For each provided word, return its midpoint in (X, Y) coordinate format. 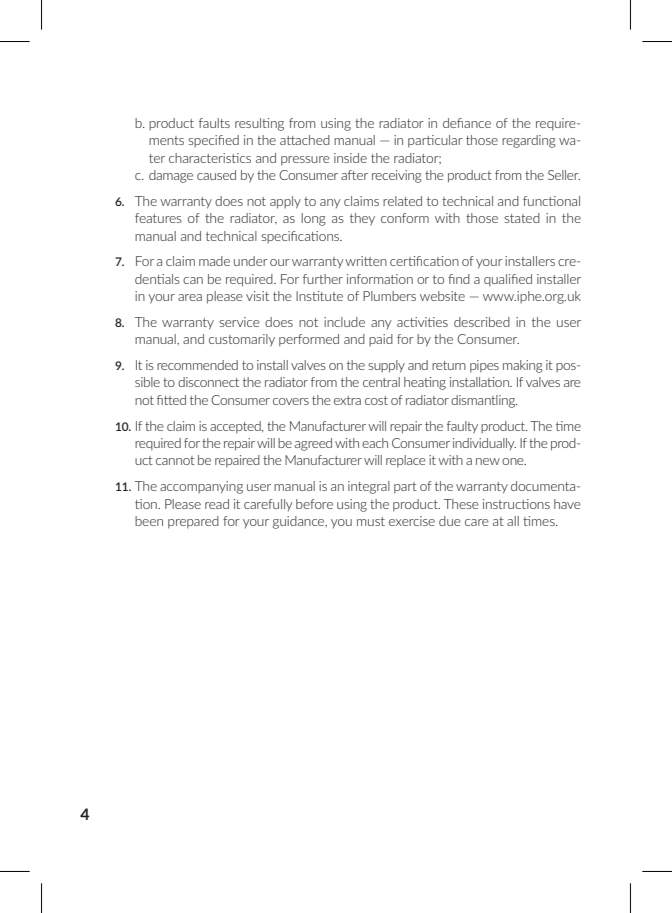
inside (350, 158)
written (366, 261)
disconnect (208, 382)
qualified (508, 280)
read (217, 504)
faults (214, 123)
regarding (529, 141)
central (381, 382)
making (523, 366)
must (371, 521)
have (567, 504)
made (214, 261)
